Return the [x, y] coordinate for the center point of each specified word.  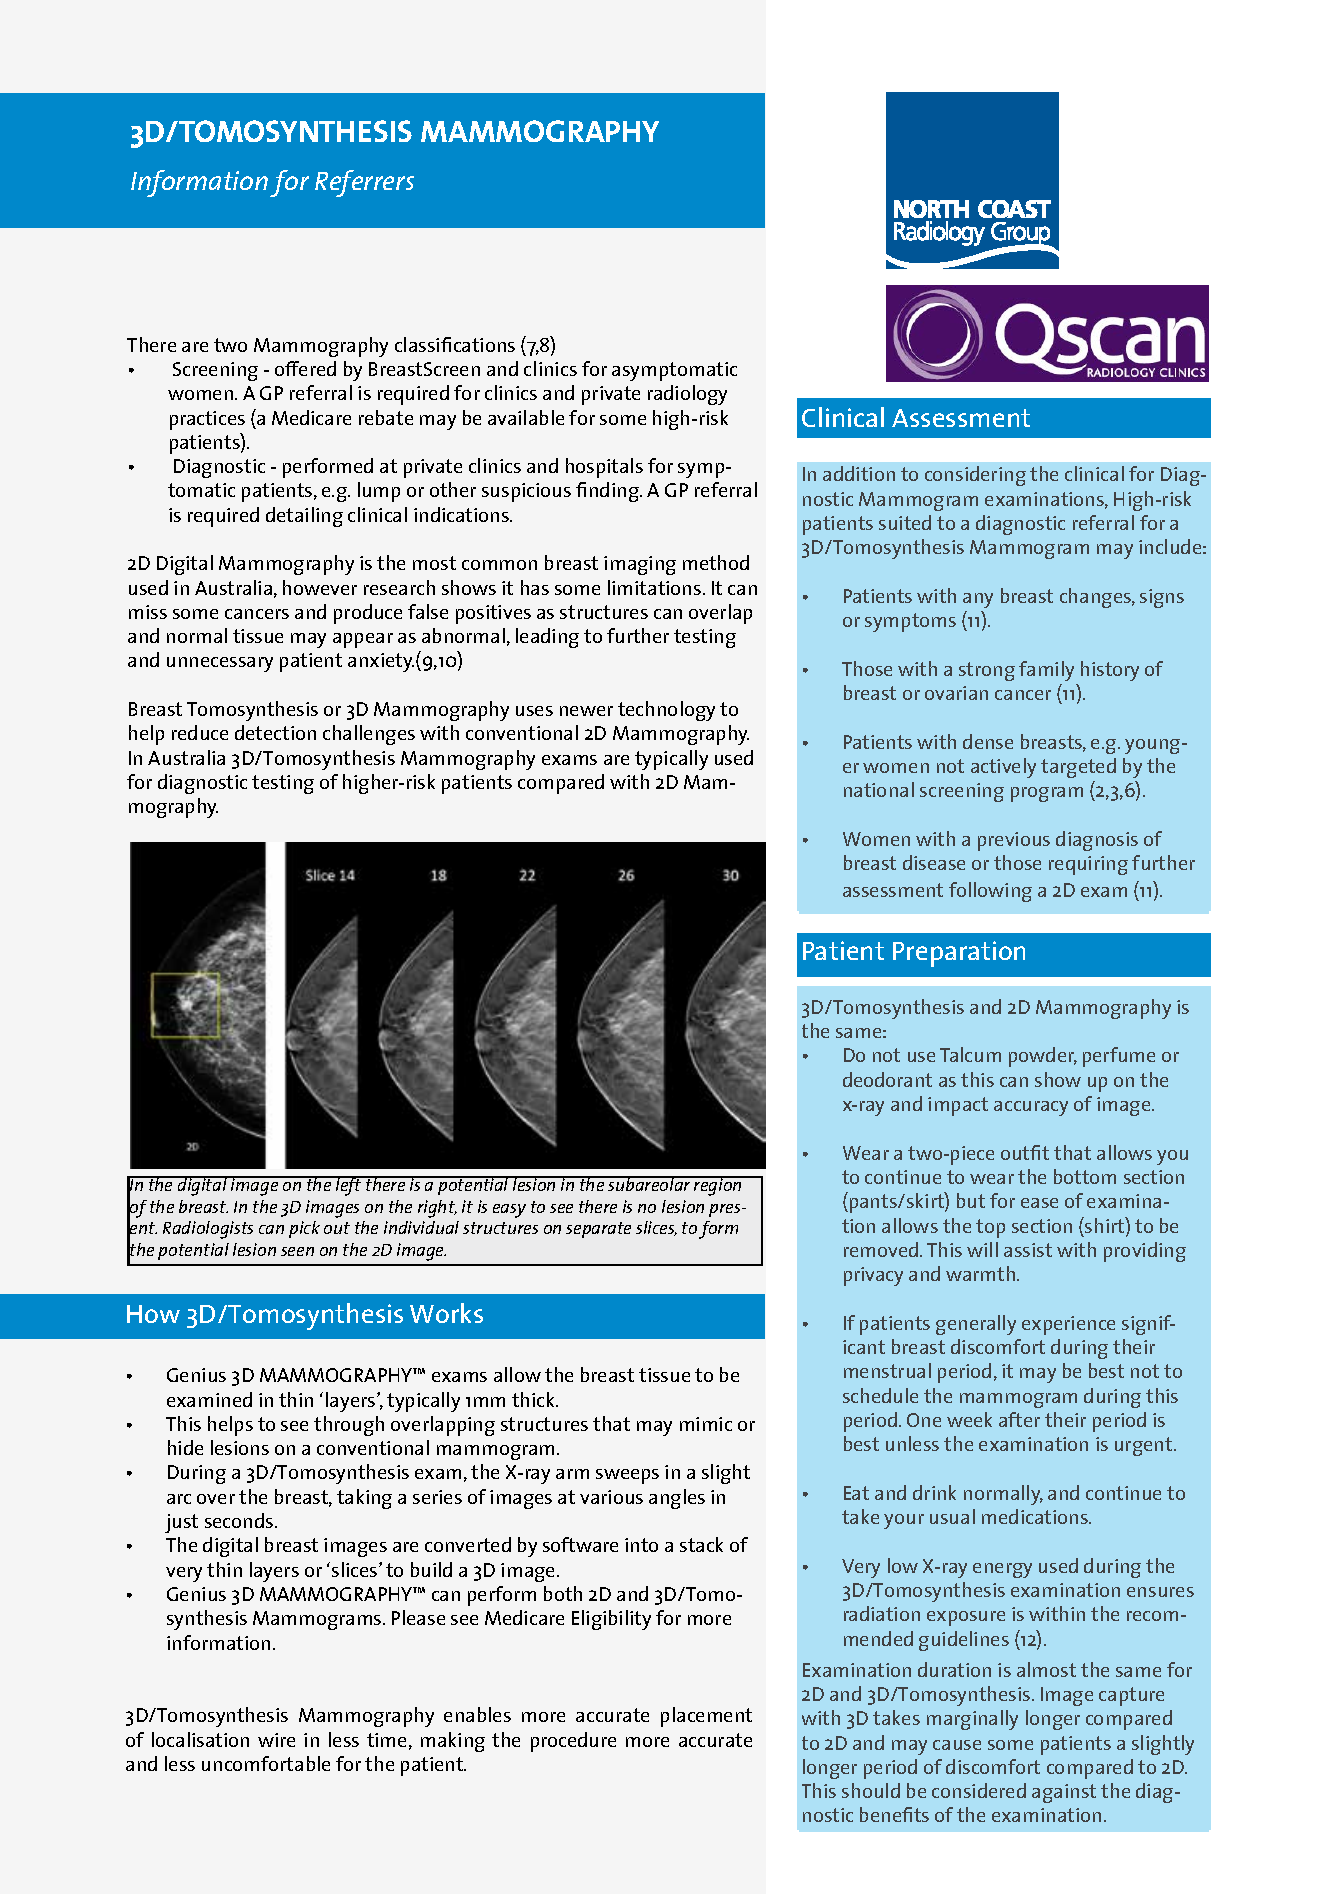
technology [666, 711]
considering [975, 476]
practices [207, 420]
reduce [200, 732]
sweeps [627, 1476]
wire [276, 1740]
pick [304, 1229]
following [990, 892]
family [1046, 671]
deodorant [887, 1079]
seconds [240, 1520]
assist [1028, 1250]
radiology [687, 395]
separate [598, 1230]
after [1019, 1419]
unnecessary [220, 664]
